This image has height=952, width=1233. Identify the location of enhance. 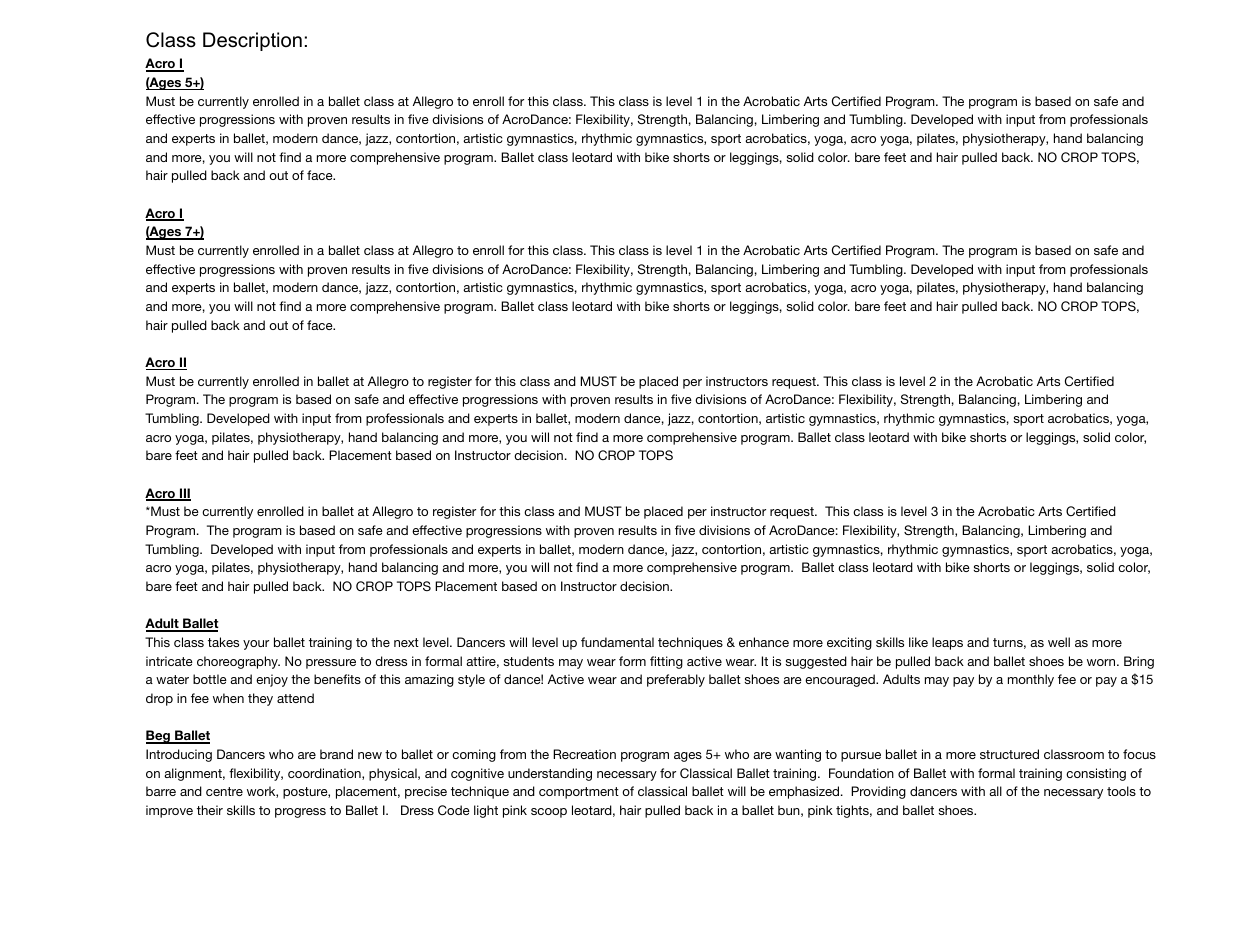
(764, 642).
